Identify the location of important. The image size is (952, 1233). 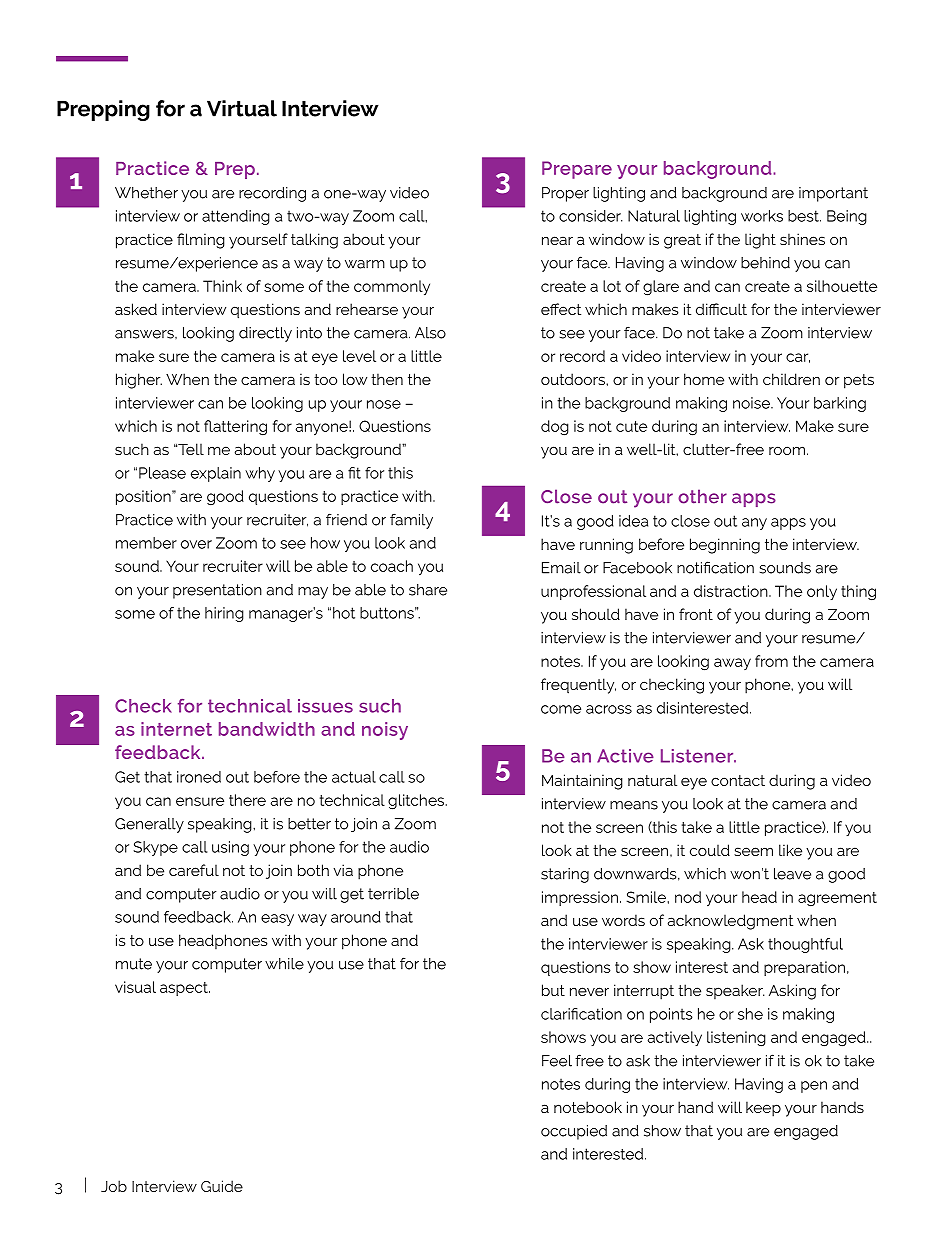
(833, 194).
